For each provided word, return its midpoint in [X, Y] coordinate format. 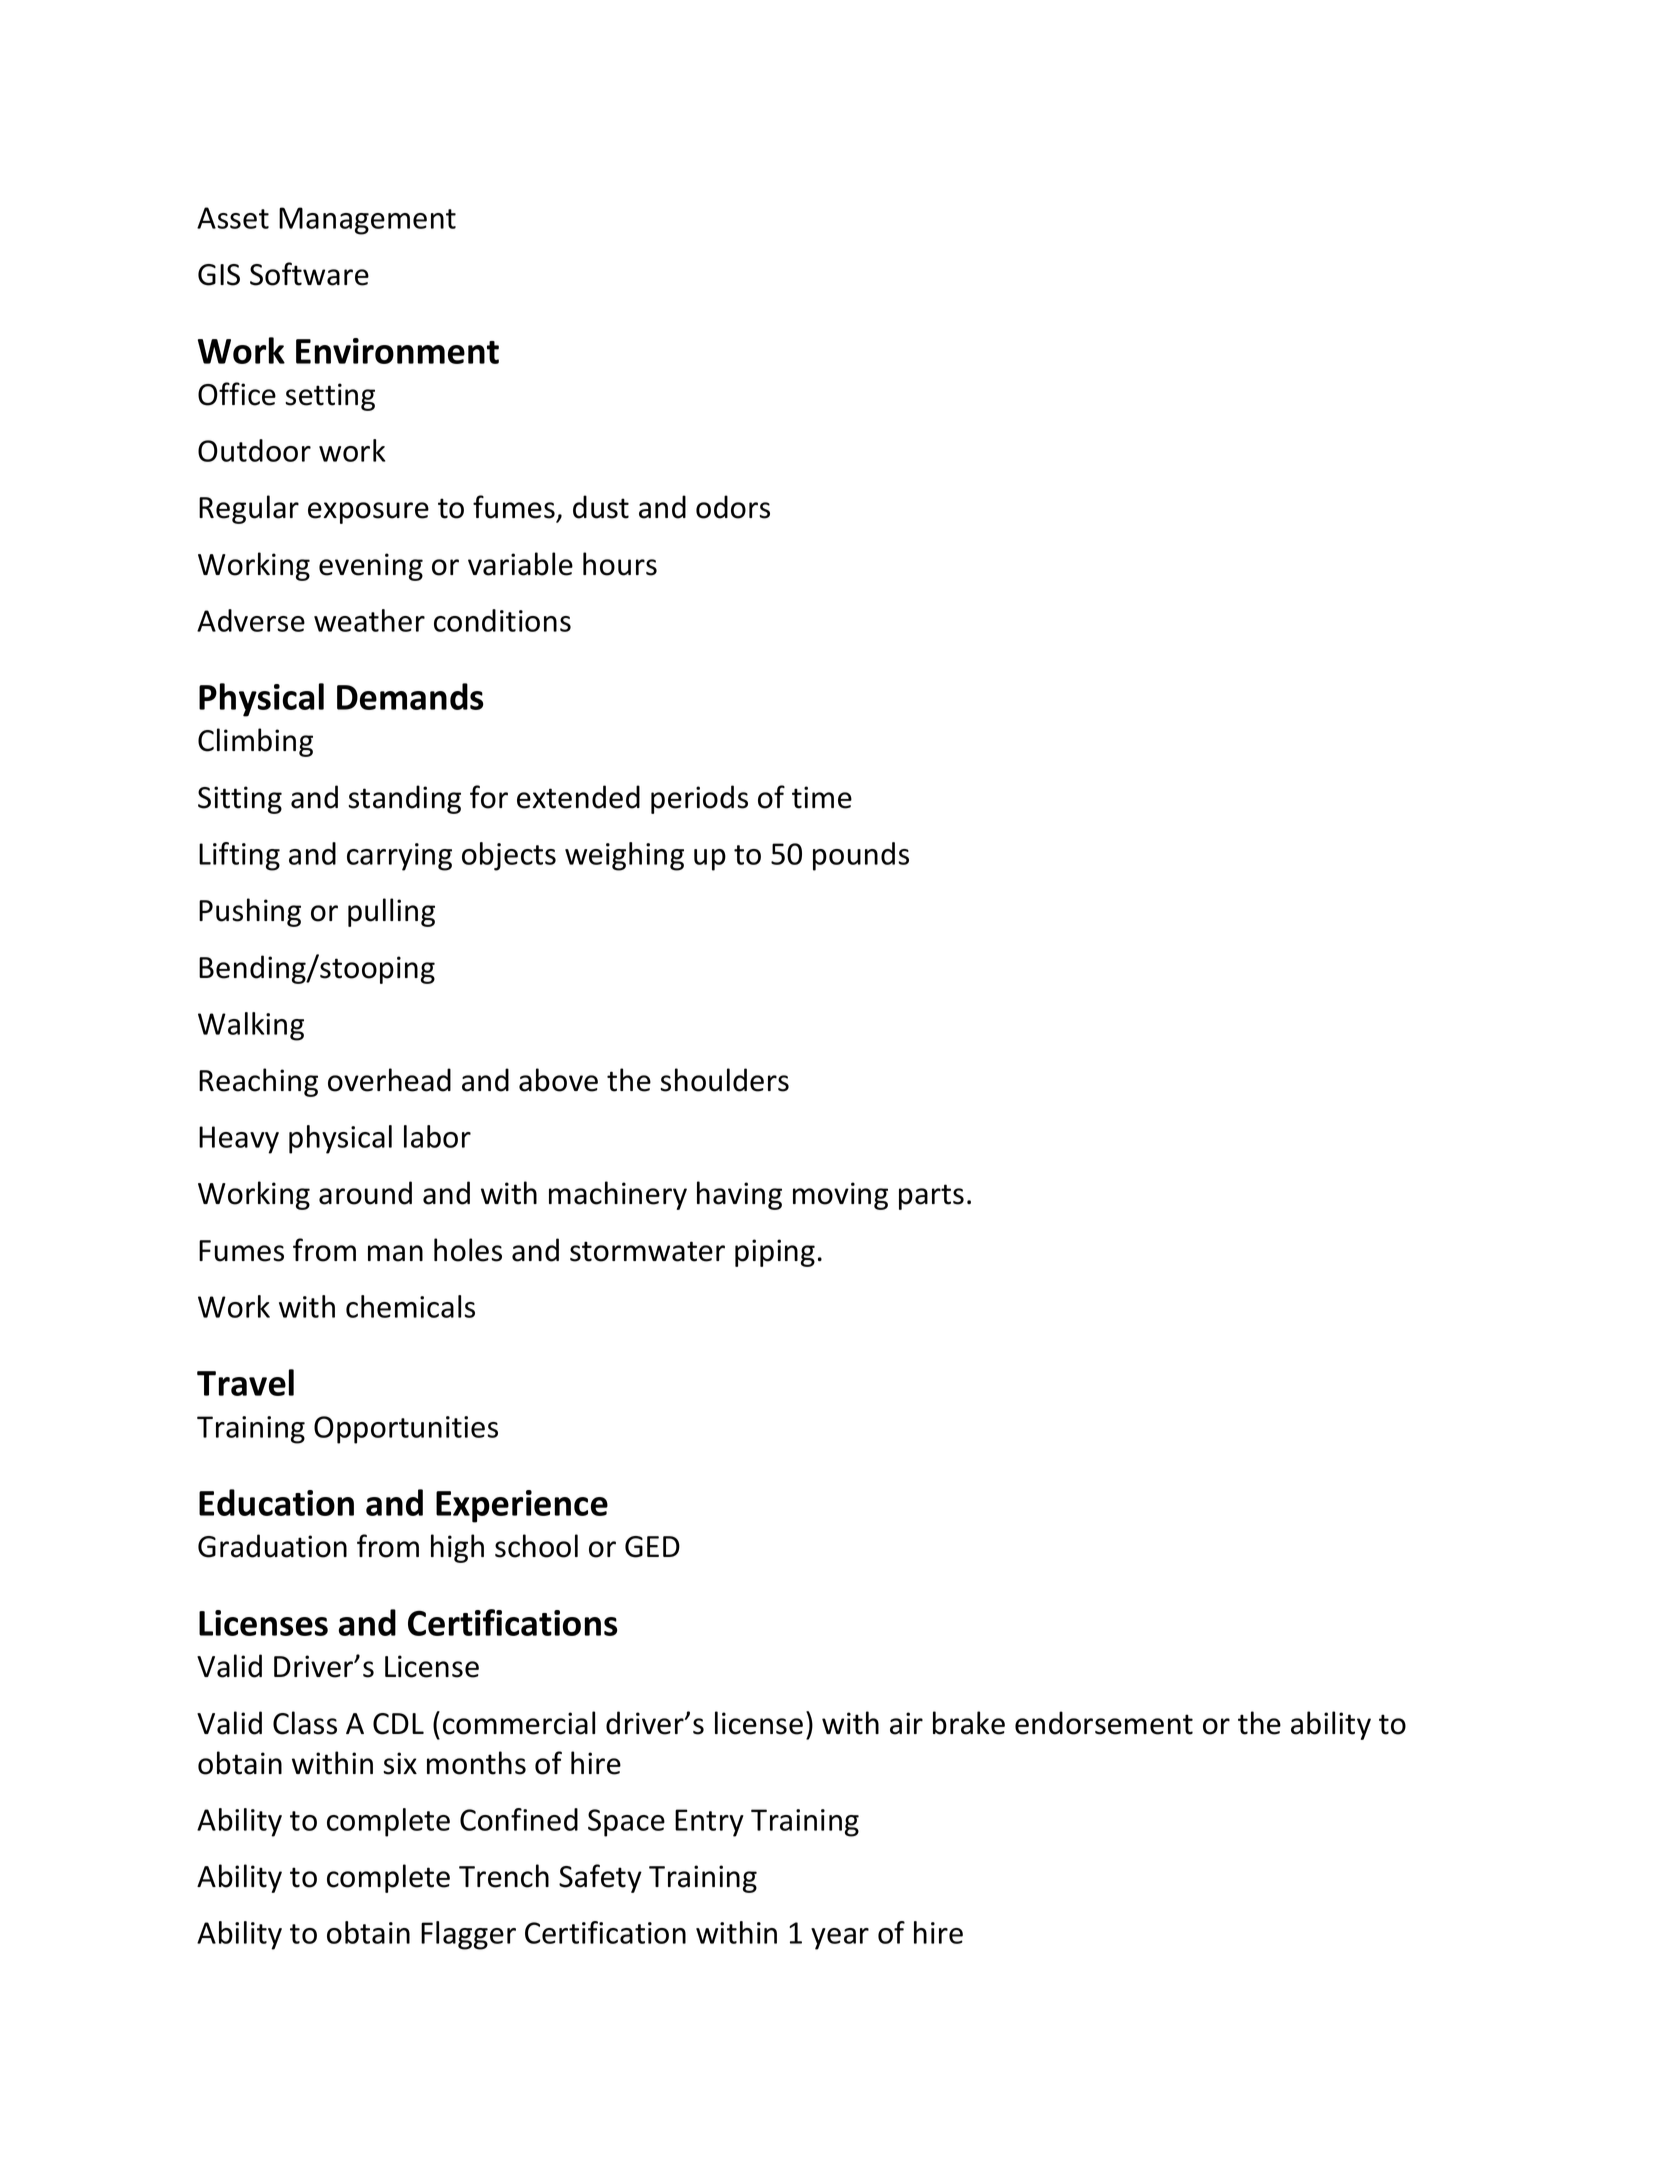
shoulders [724, 1080]
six [400, 1763]
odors [733, 507]
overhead [389, 1080]
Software [309, 274]
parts [931, 1197]
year [840, 1939]
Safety [600, 1878]
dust [601, 507]
